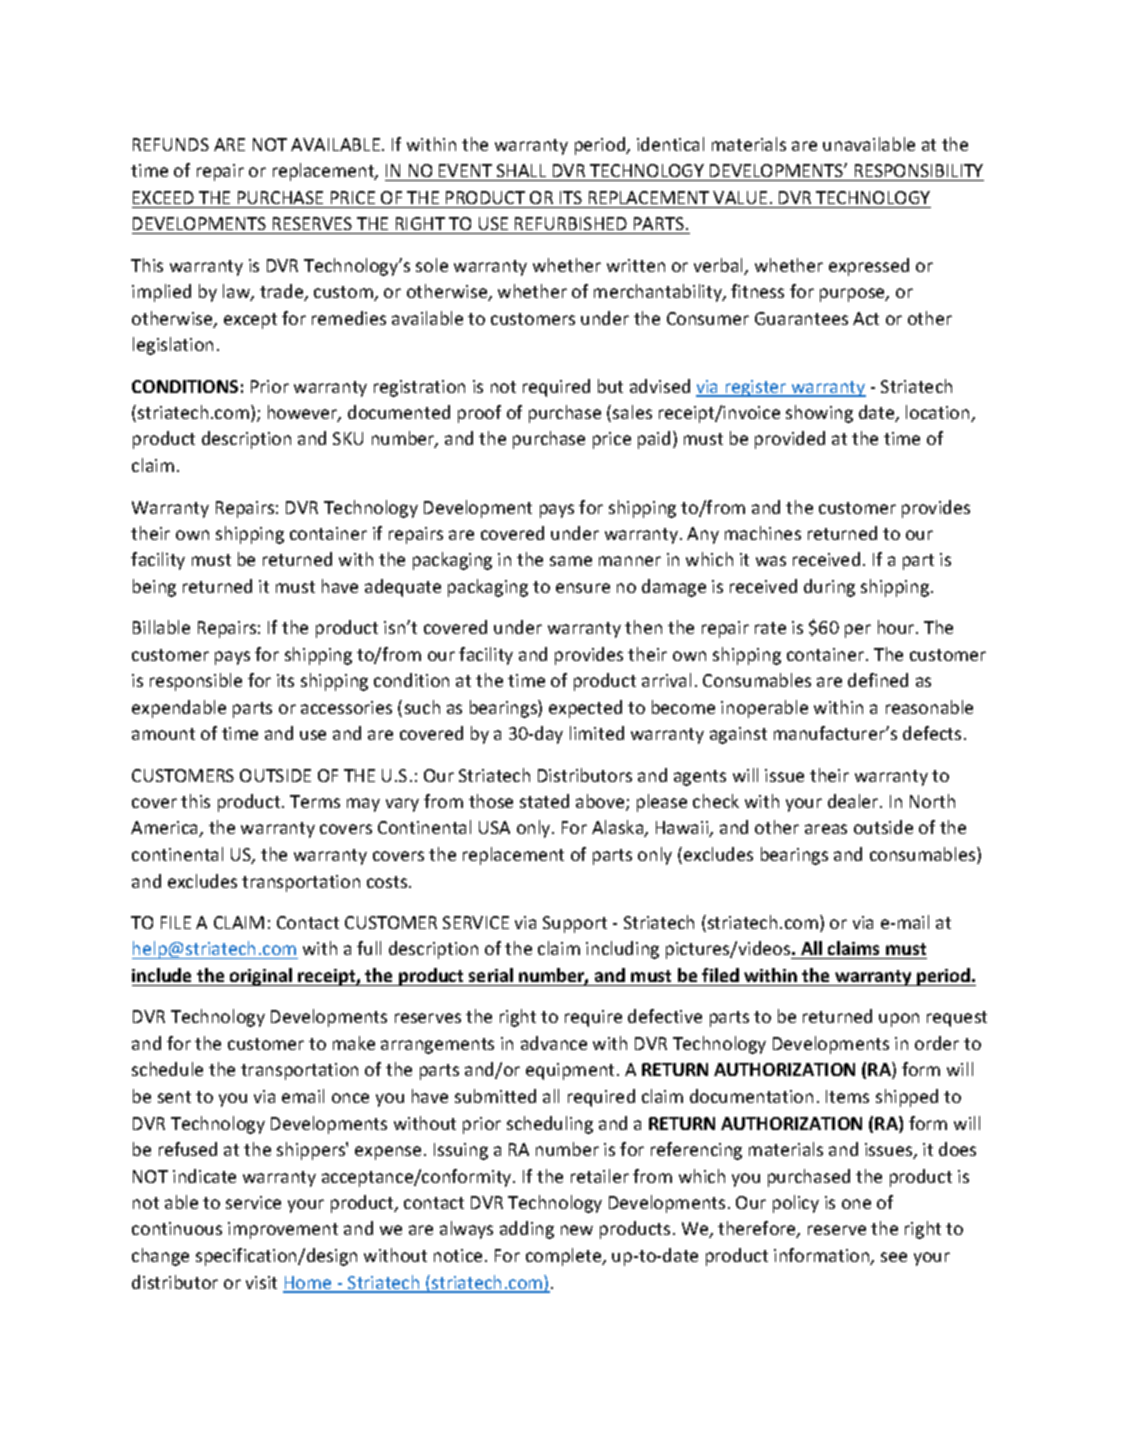 This document has width=1121, height=1451. What do you see at coordinates (894, 1257) in the document?
I see `see` at bounding box center [894, 1257].
